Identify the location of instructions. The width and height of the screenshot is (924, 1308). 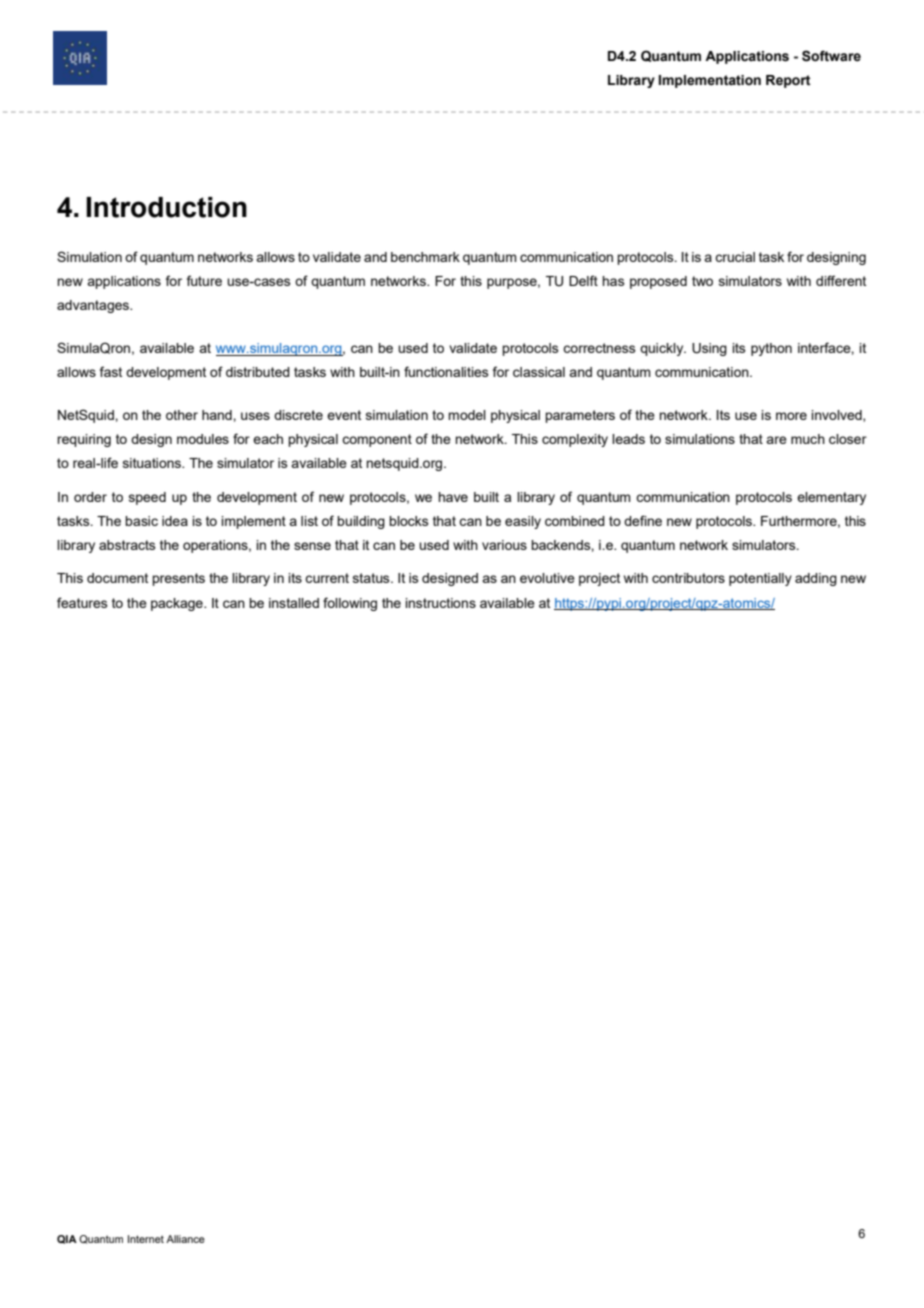
(440, 603).
